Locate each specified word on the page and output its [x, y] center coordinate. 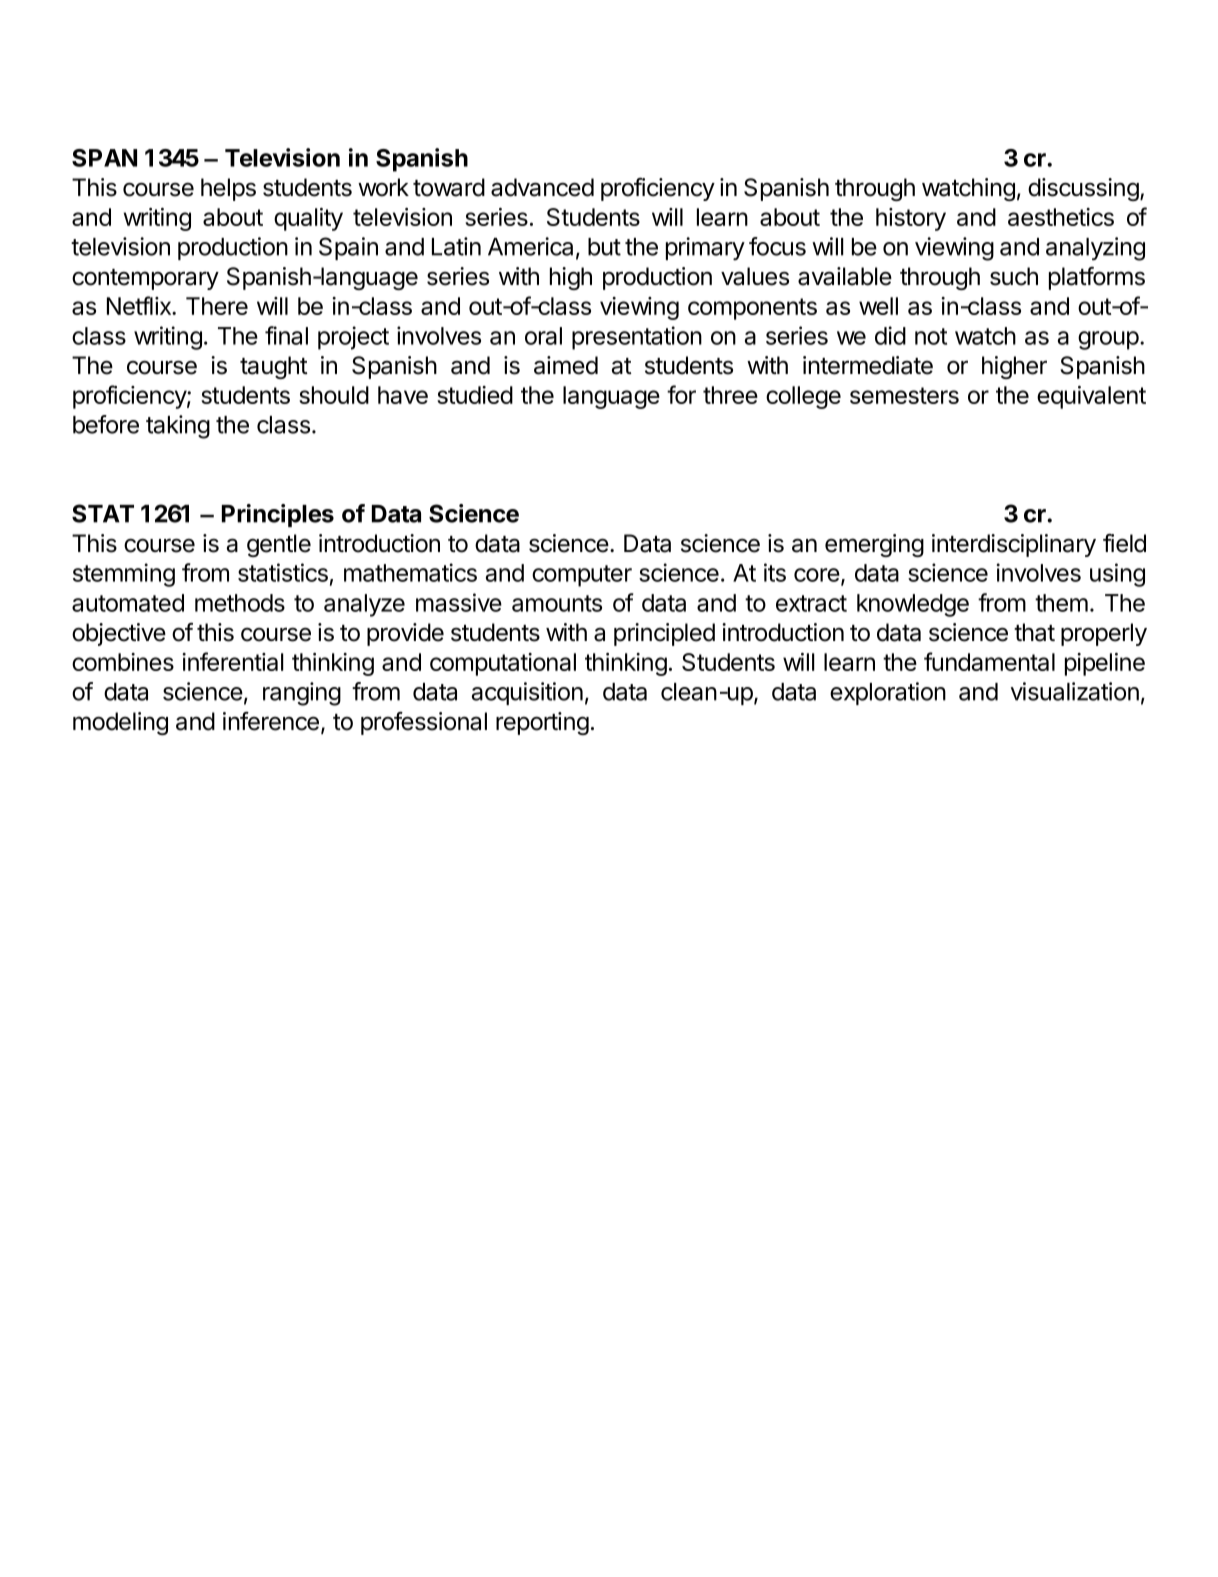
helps [228, 189]
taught [274, 367]
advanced [542, 187]
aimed [566, 365]
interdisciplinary [1014, 545]
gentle [279, 545]
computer [582, 576]
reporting [542, 723]
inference [271, 721]
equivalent [1091, 397]
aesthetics [1061, 217]
